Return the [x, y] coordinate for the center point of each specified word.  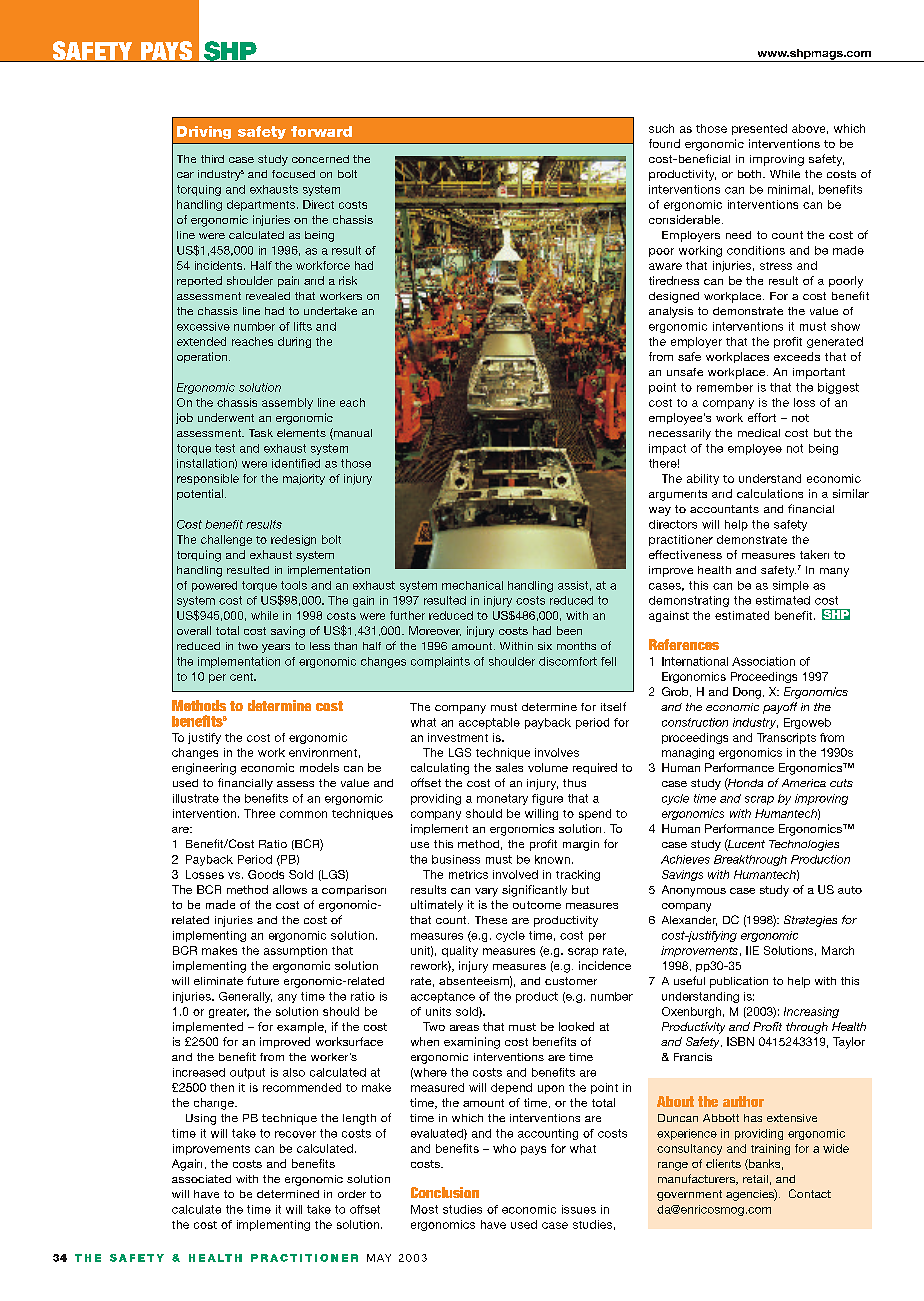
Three [259, 813]
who [504, 1148]
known [552, 859]
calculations [770, 493]
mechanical [472, 585]
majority [304, 479]
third [212, 159]
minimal [789, 189]
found [664, 143]
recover [295, 1134]
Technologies [804, 845]
